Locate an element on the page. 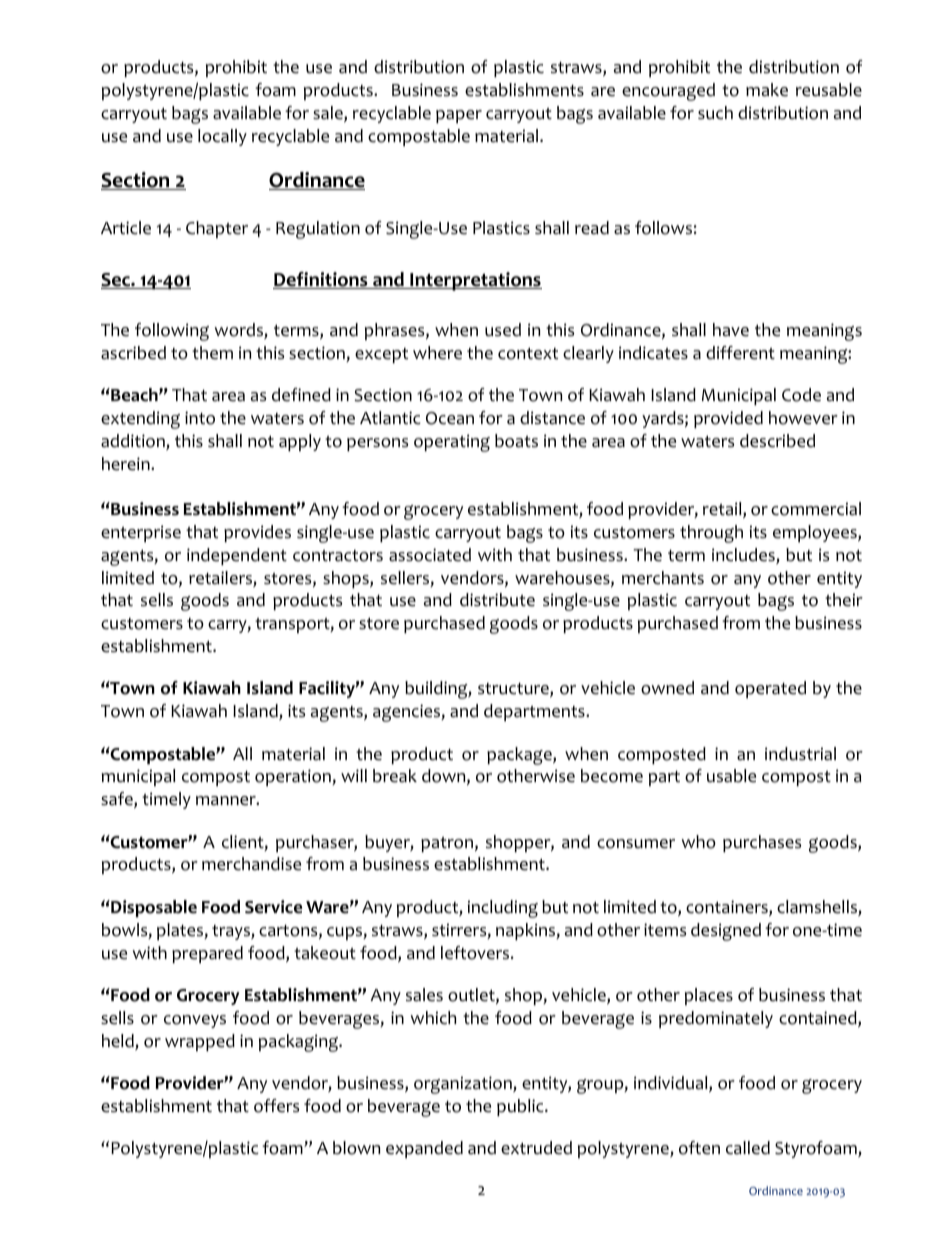 The width and height of the image is (952, 1233). containers is located at coordinates (728, 908).
